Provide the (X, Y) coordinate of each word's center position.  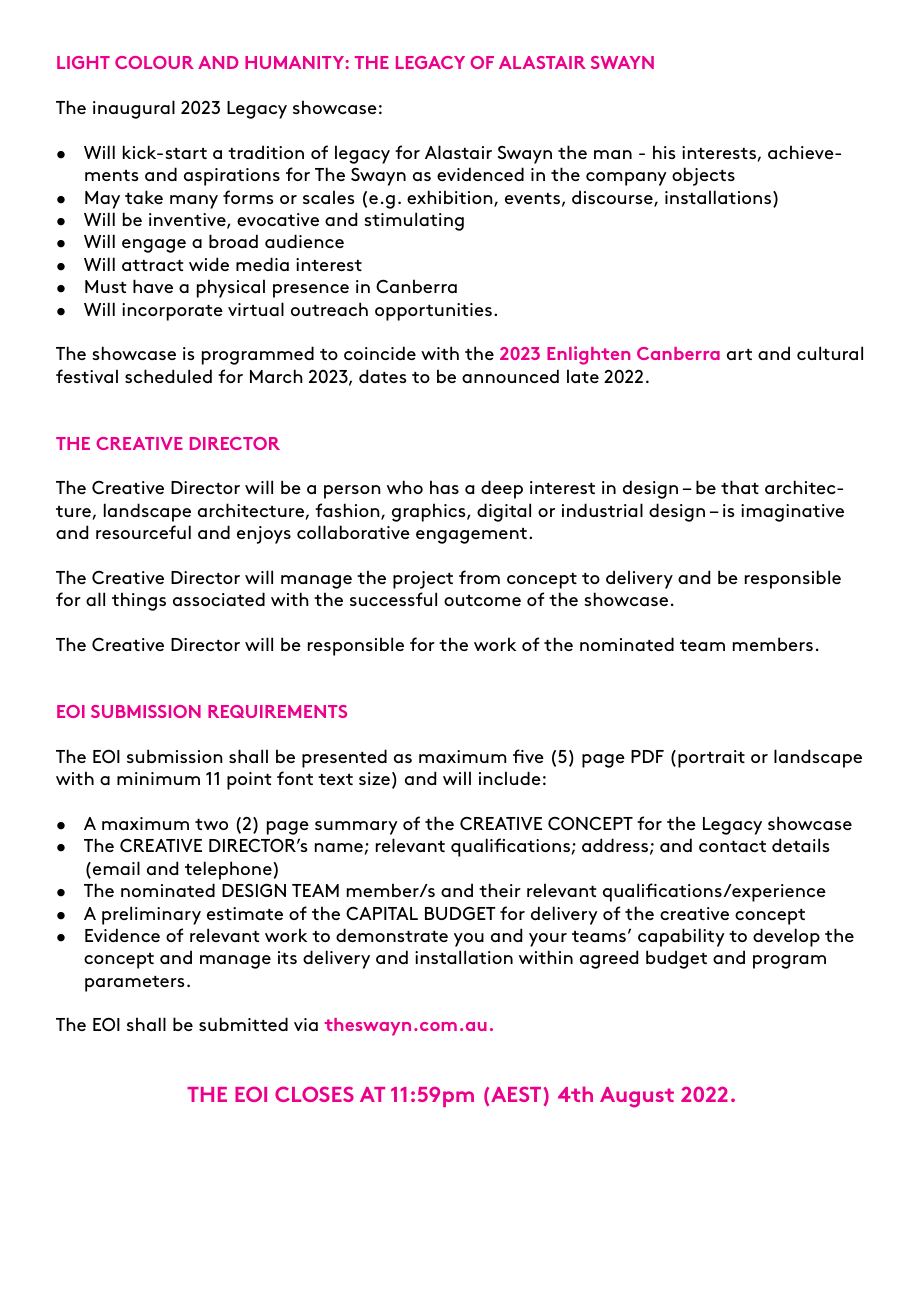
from (479, 577)
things (139, 601)
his (664, 152)
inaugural (134, 109)
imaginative (792, 513)
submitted (243, 1024)
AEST (516, 1094)
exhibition (451, 198)
